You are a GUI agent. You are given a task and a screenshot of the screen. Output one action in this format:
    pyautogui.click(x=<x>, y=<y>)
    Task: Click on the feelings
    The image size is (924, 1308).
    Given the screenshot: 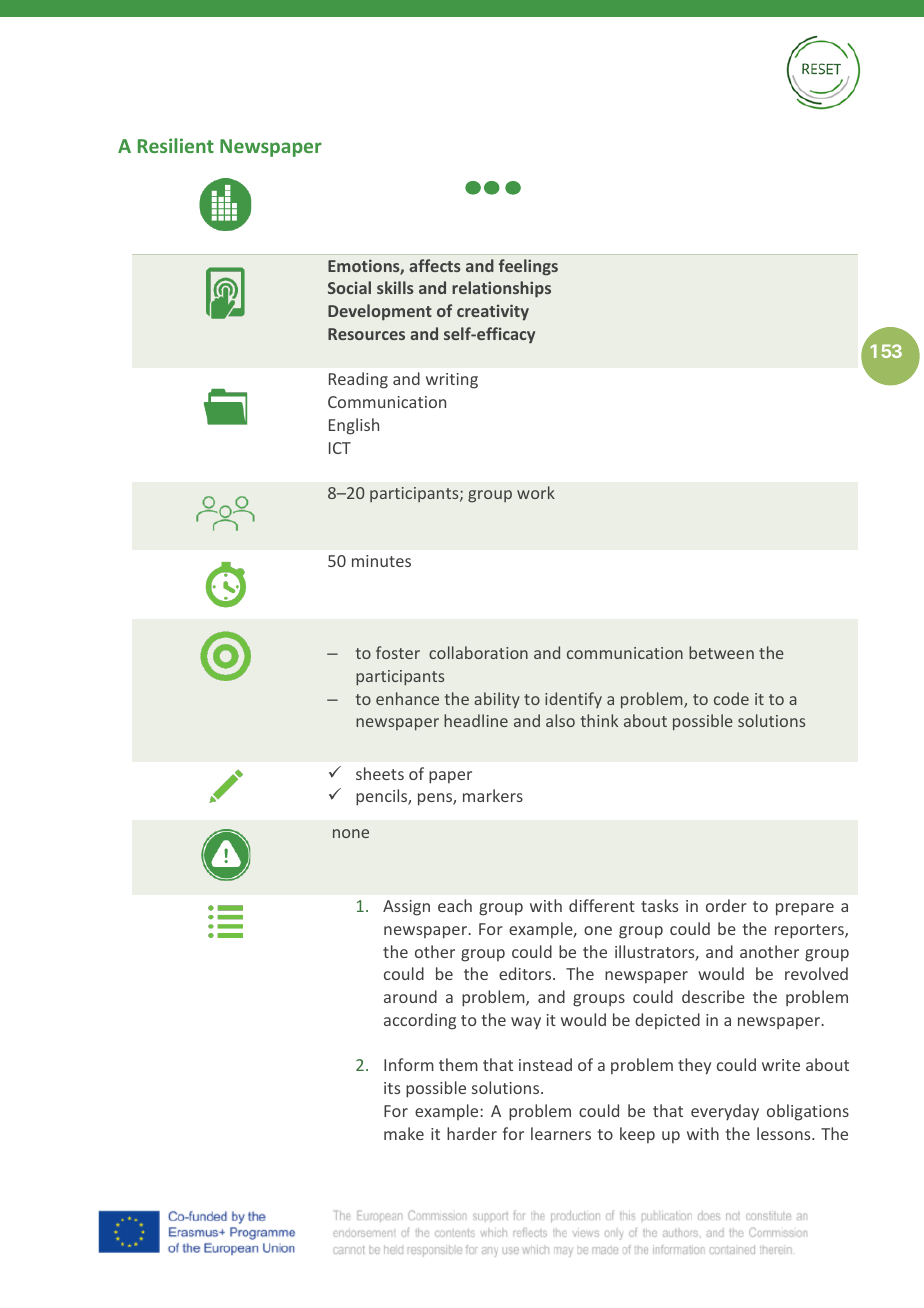 What is the action you would take?
    pyautogui.click(x=528, y=267)
